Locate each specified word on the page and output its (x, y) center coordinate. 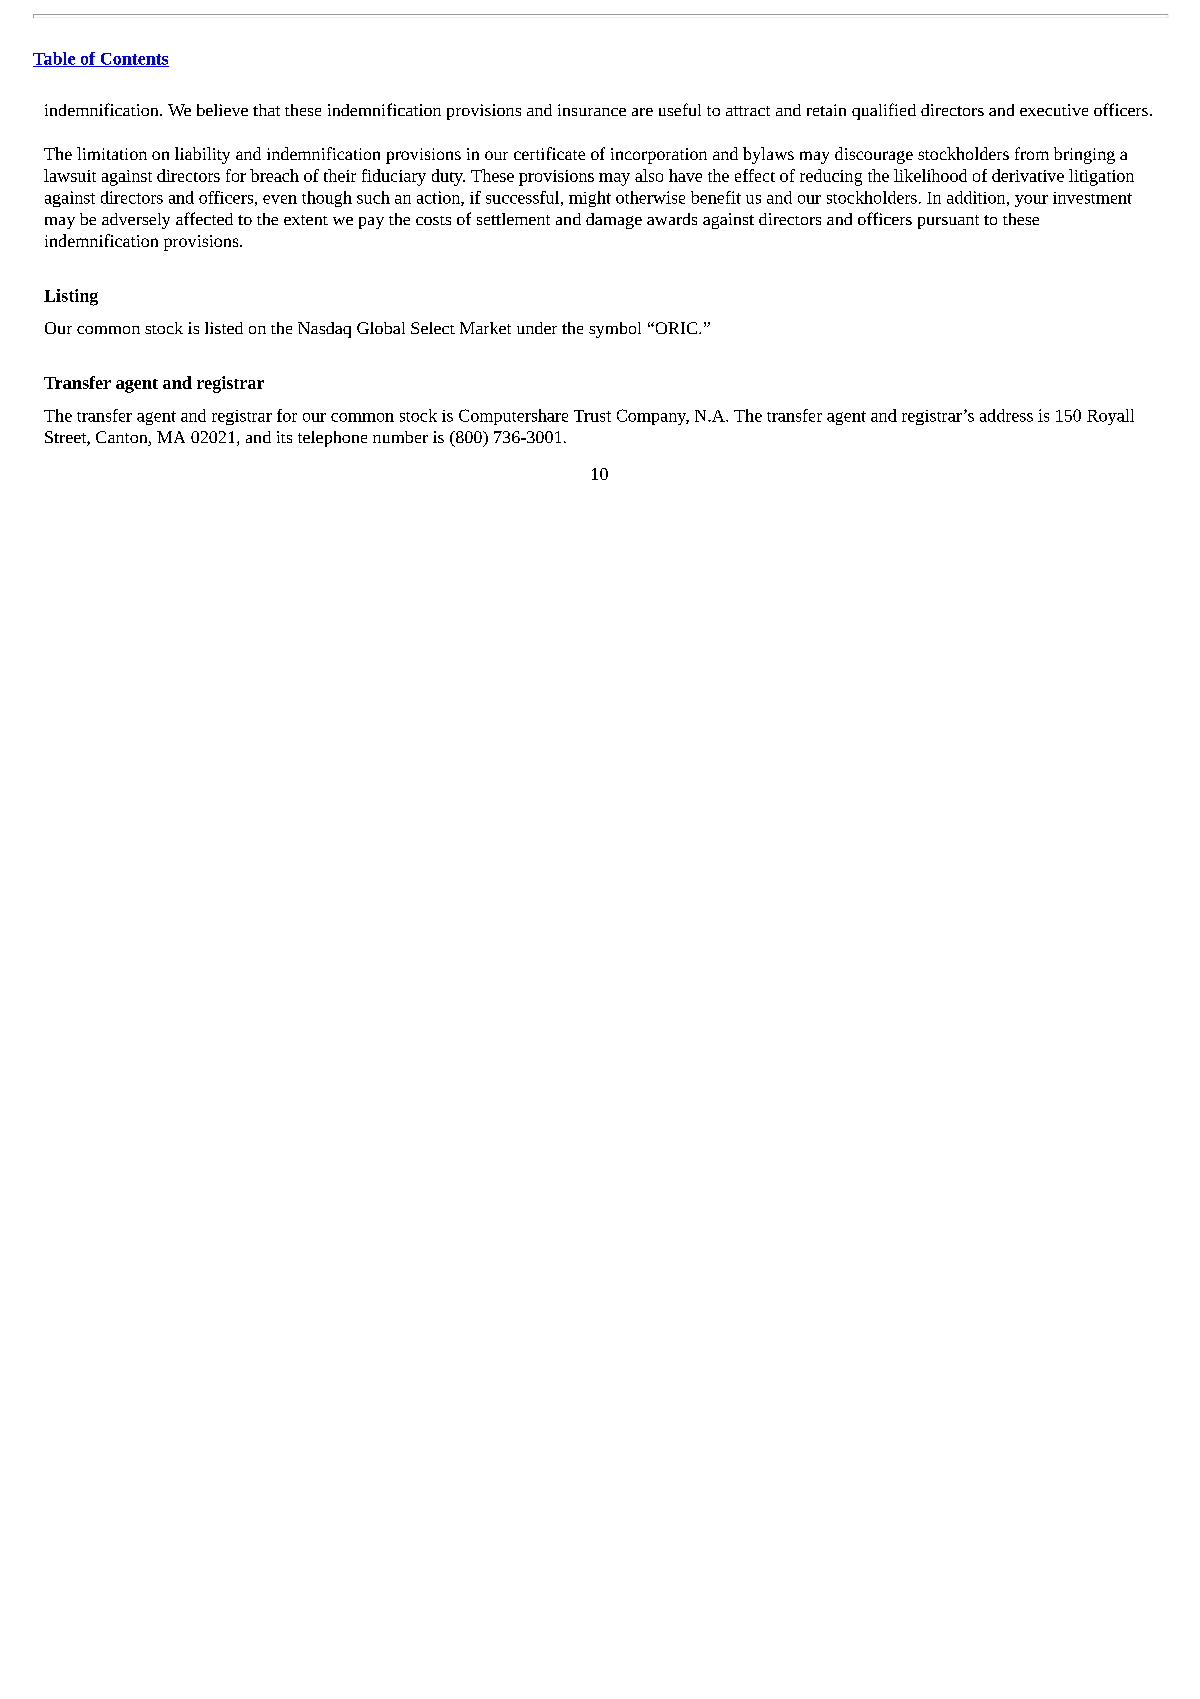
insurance (592, 110)
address (1006, 415)
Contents (133, 60)
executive (1054, 110)
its (284, 437)
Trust (592, 416)
